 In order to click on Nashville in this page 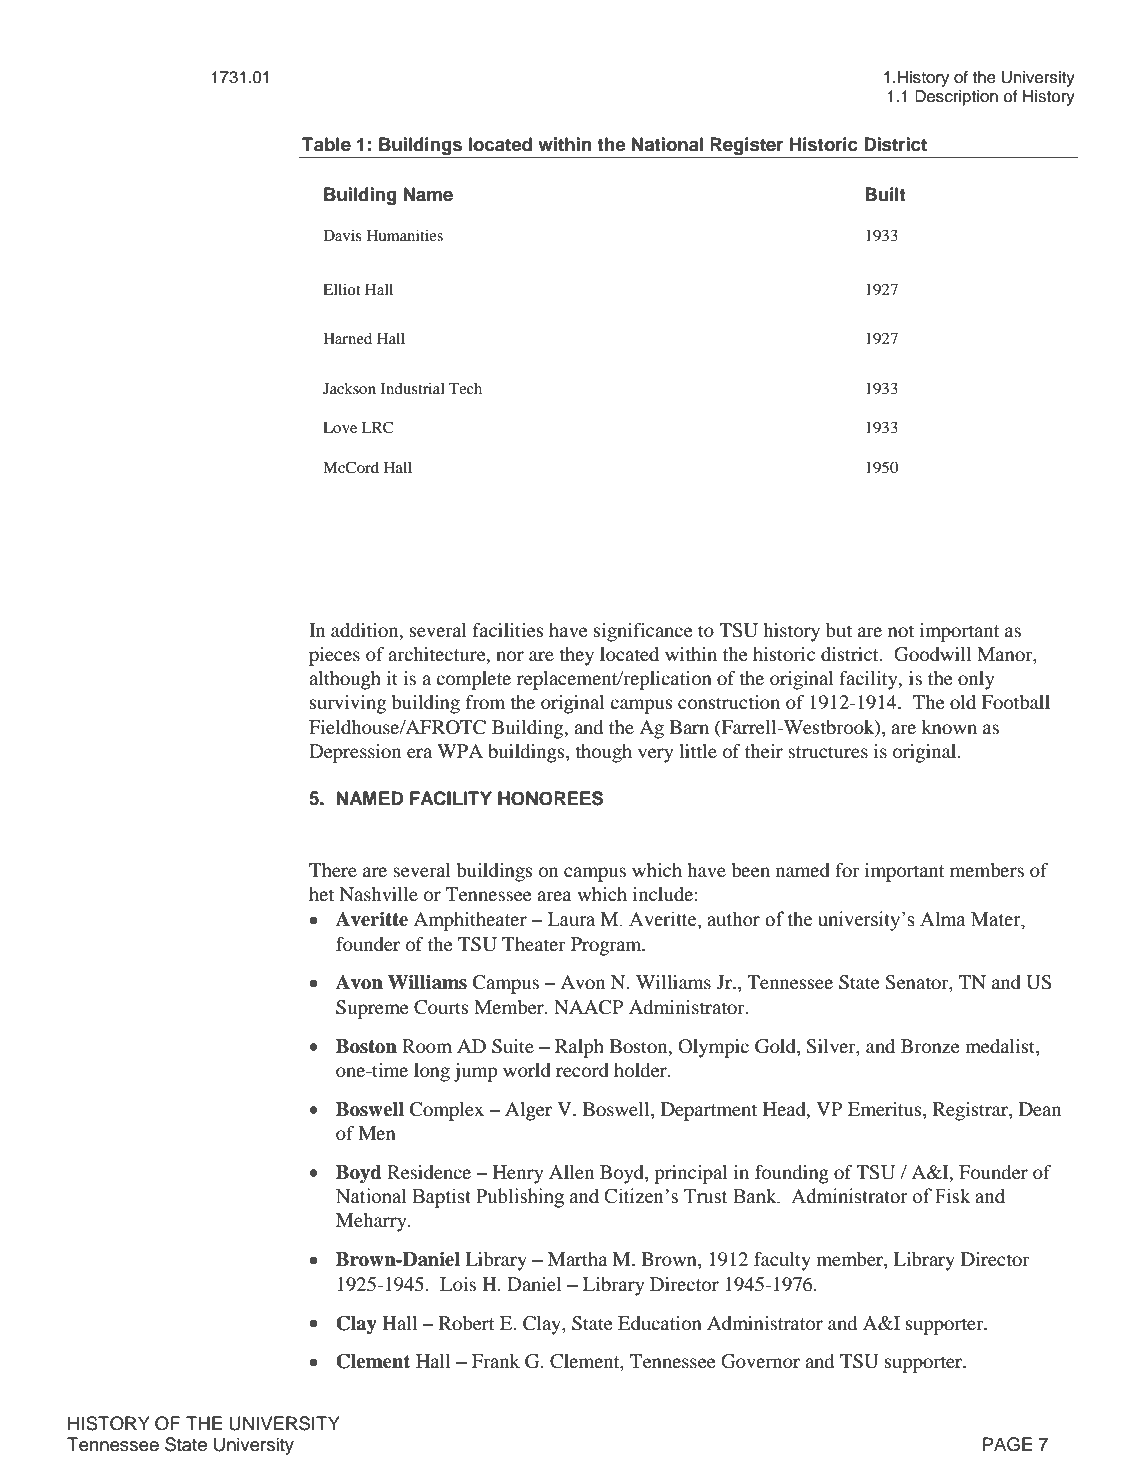, I will do `click(378, 894)`.
